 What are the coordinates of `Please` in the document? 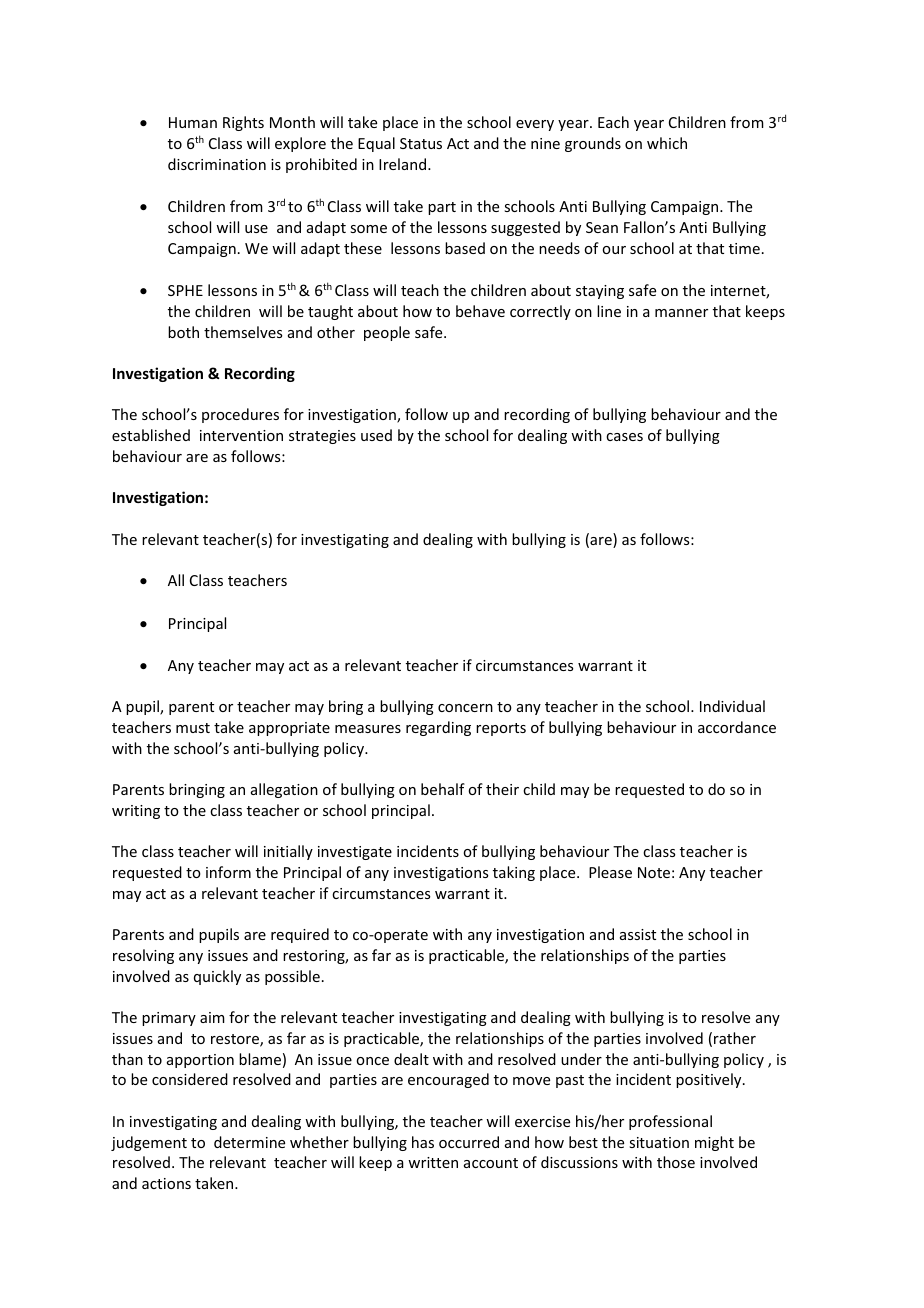 It's located at (610, 872).
